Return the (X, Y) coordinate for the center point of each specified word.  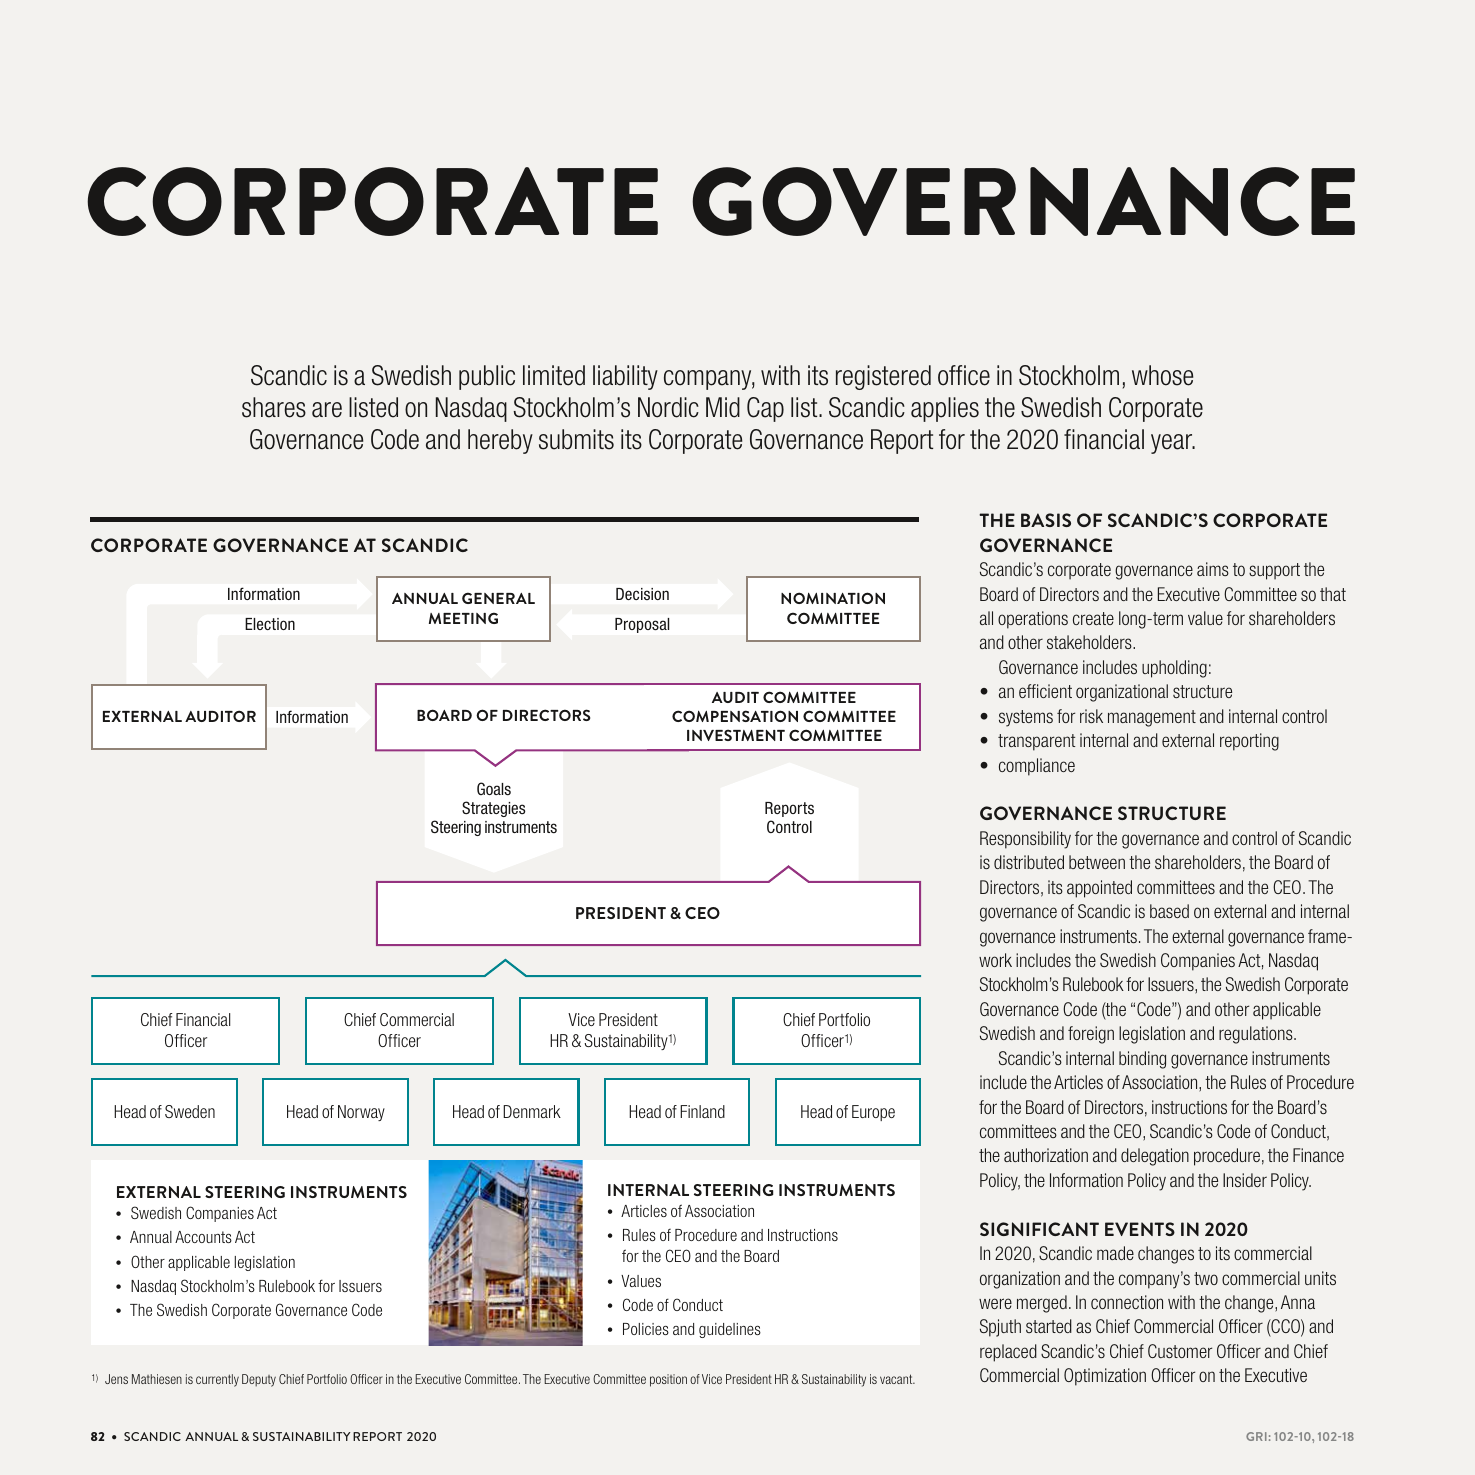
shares (274, 407)
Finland (702, 1111)
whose (1162, 375)
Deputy (259, 1380)
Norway (361, 1113)
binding (1142, 1060)
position (668, 1380)
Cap (765, 409)
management (1152, 718)
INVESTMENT (736, 735)
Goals (494, 788)
